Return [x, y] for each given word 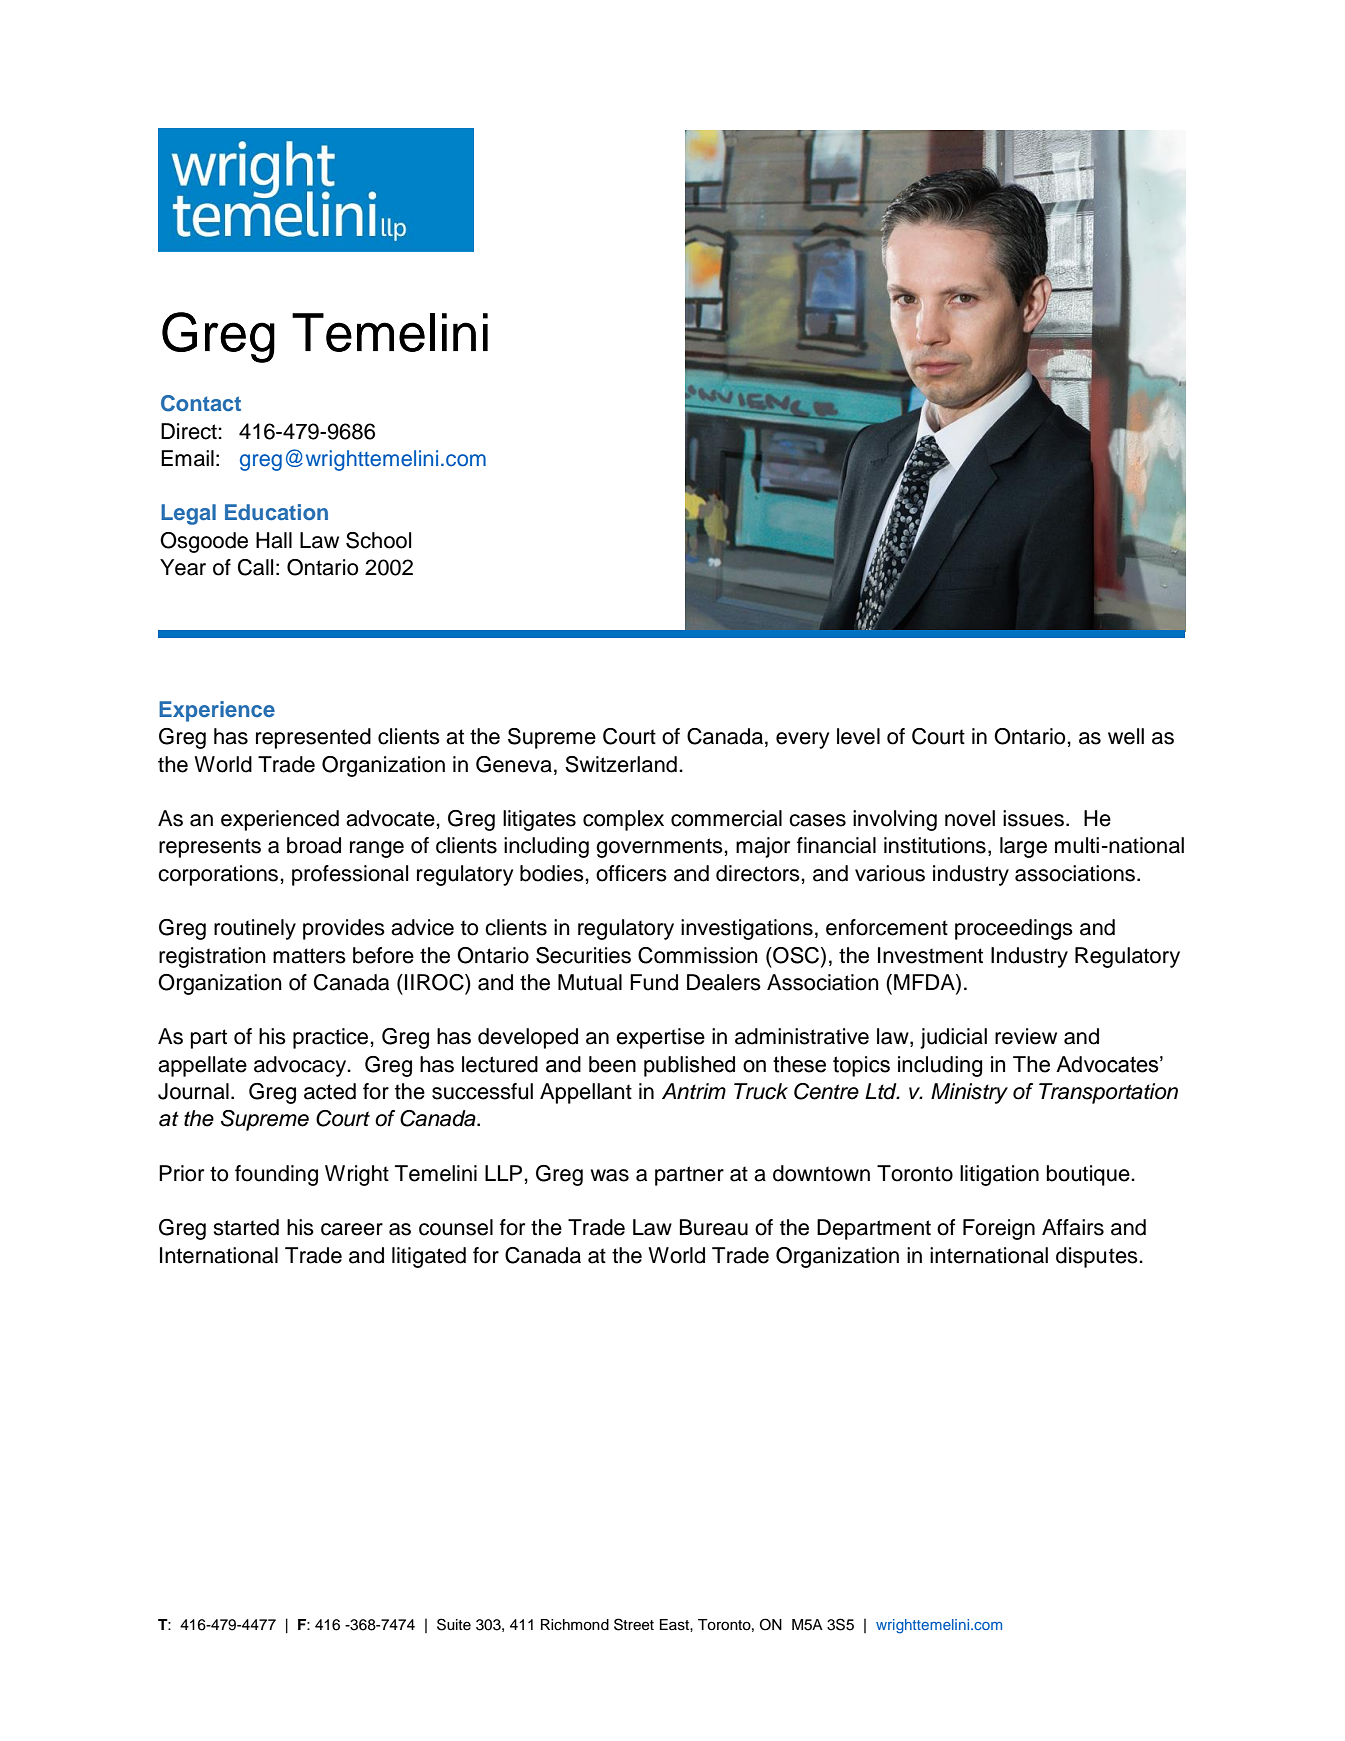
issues [1033, 818]
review [1026, 1036]
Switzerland [621, 764]
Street [634, 1624]
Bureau [714, 1227]
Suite [454, 1624]
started [246, 1227]
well [1126, 736]
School [378, 540]
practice [332, 1038]
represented [313, 738]
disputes [1098, 1257]
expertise [660, 1038]
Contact [201, 403]
